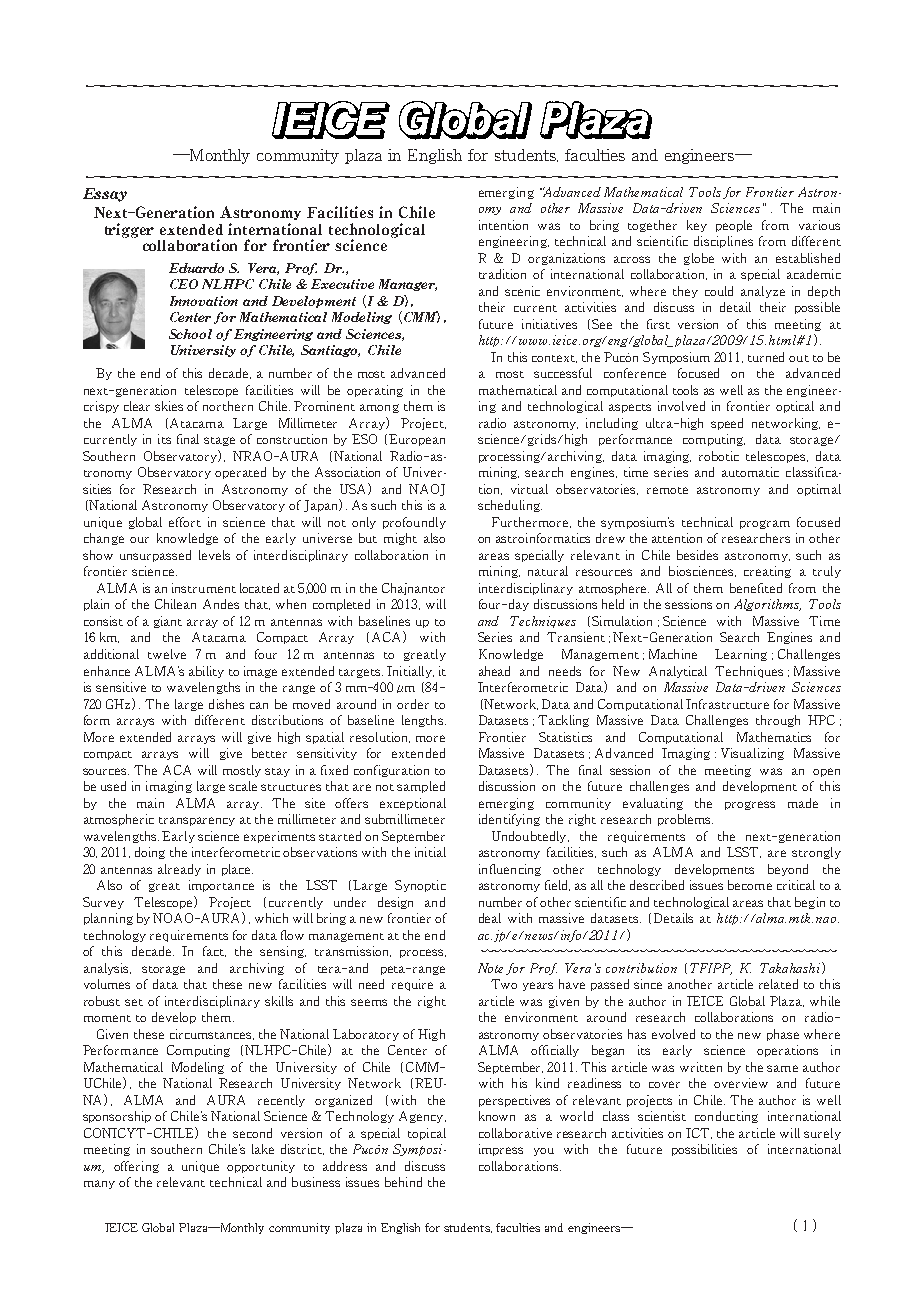 The height and width of the screenshot is (1308, 924). What do you see at coordinates (408, 285) in the screenshot?
I see `Manager` at bounding box center [408, 285].
